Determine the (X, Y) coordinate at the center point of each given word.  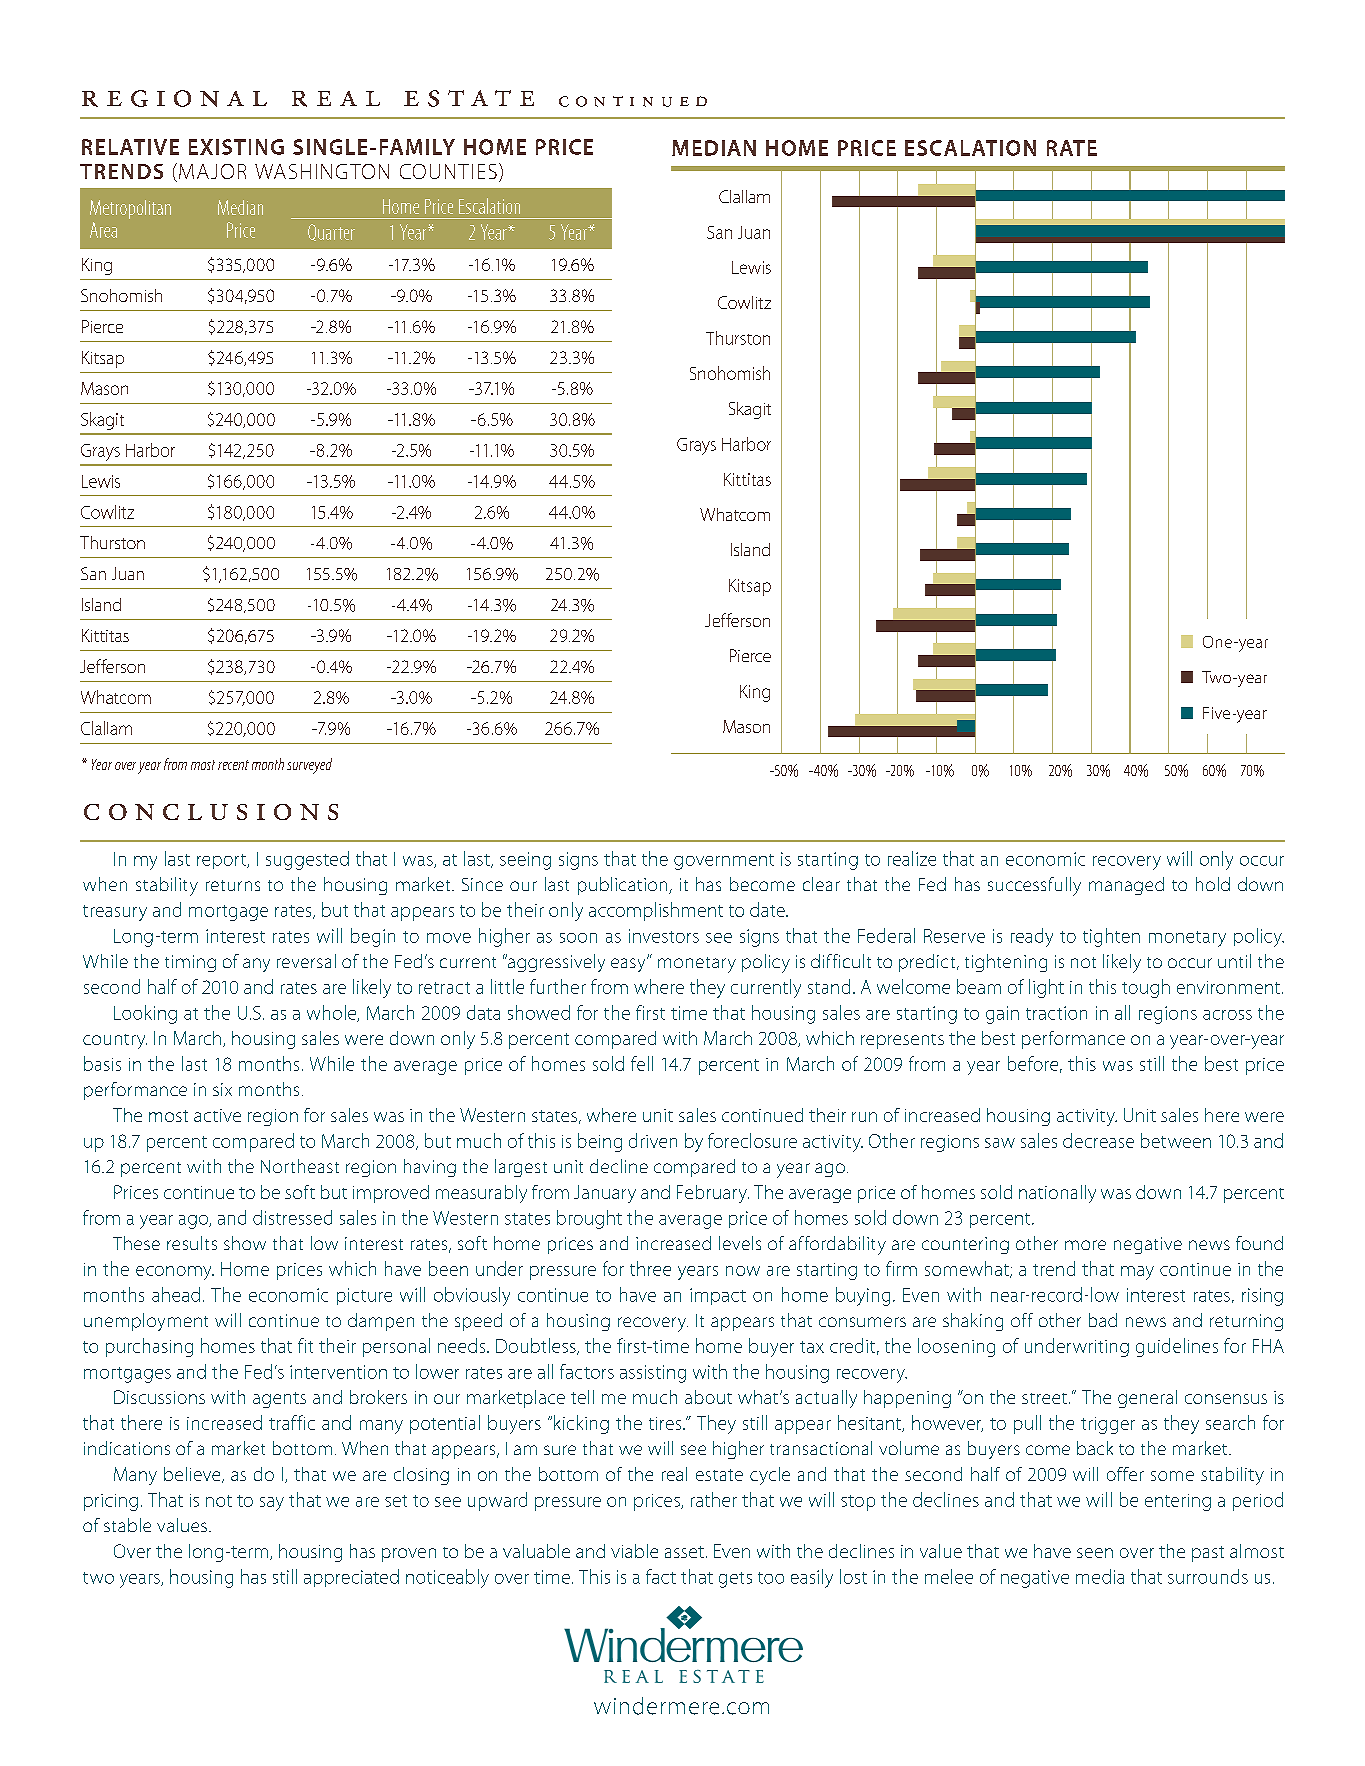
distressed (292, 1217)
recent (233, 765)
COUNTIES (448, 171)
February (713, 1194)
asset (684, 1552)
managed (1126, 886)
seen (1095, 1553)
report (223, 861)
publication (624, 886)
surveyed (309, 766)
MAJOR (212, 171)
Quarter (331, 232)
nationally (1057, 1194)
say (272, 1504)
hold (1213, 884)
